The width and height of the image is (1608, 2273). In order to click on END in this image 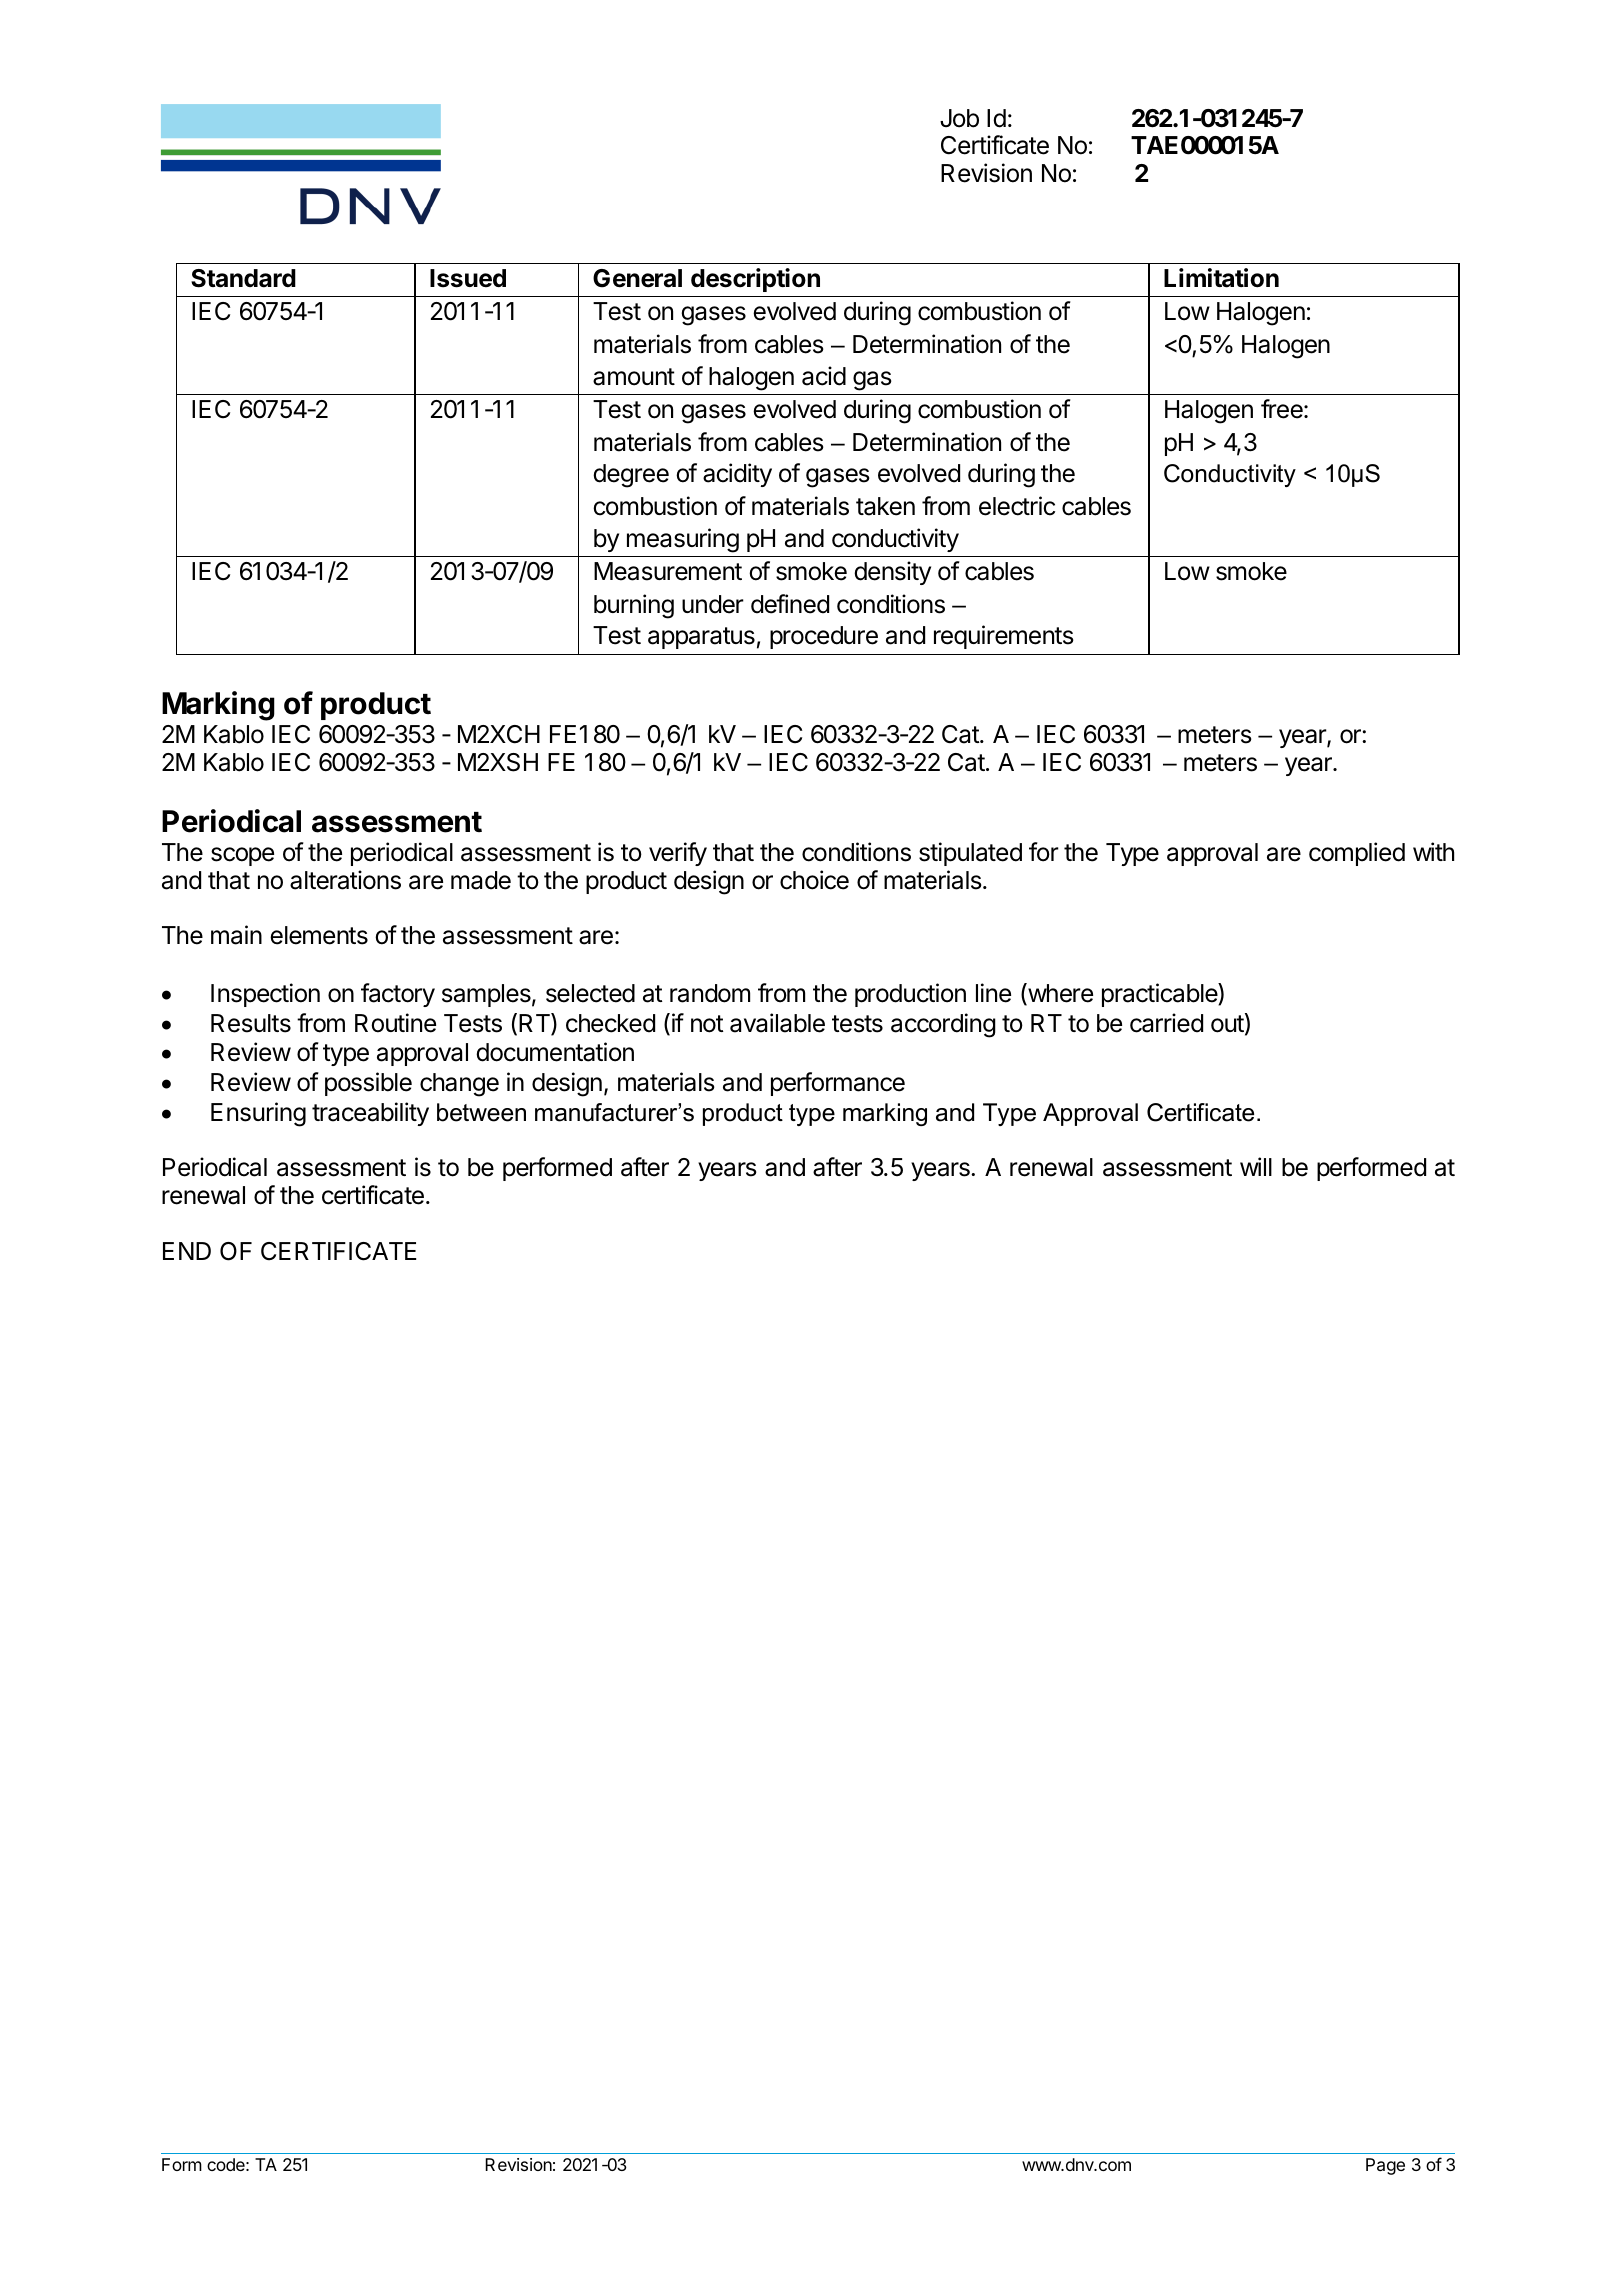, I will do `click(187, 1251)`.
